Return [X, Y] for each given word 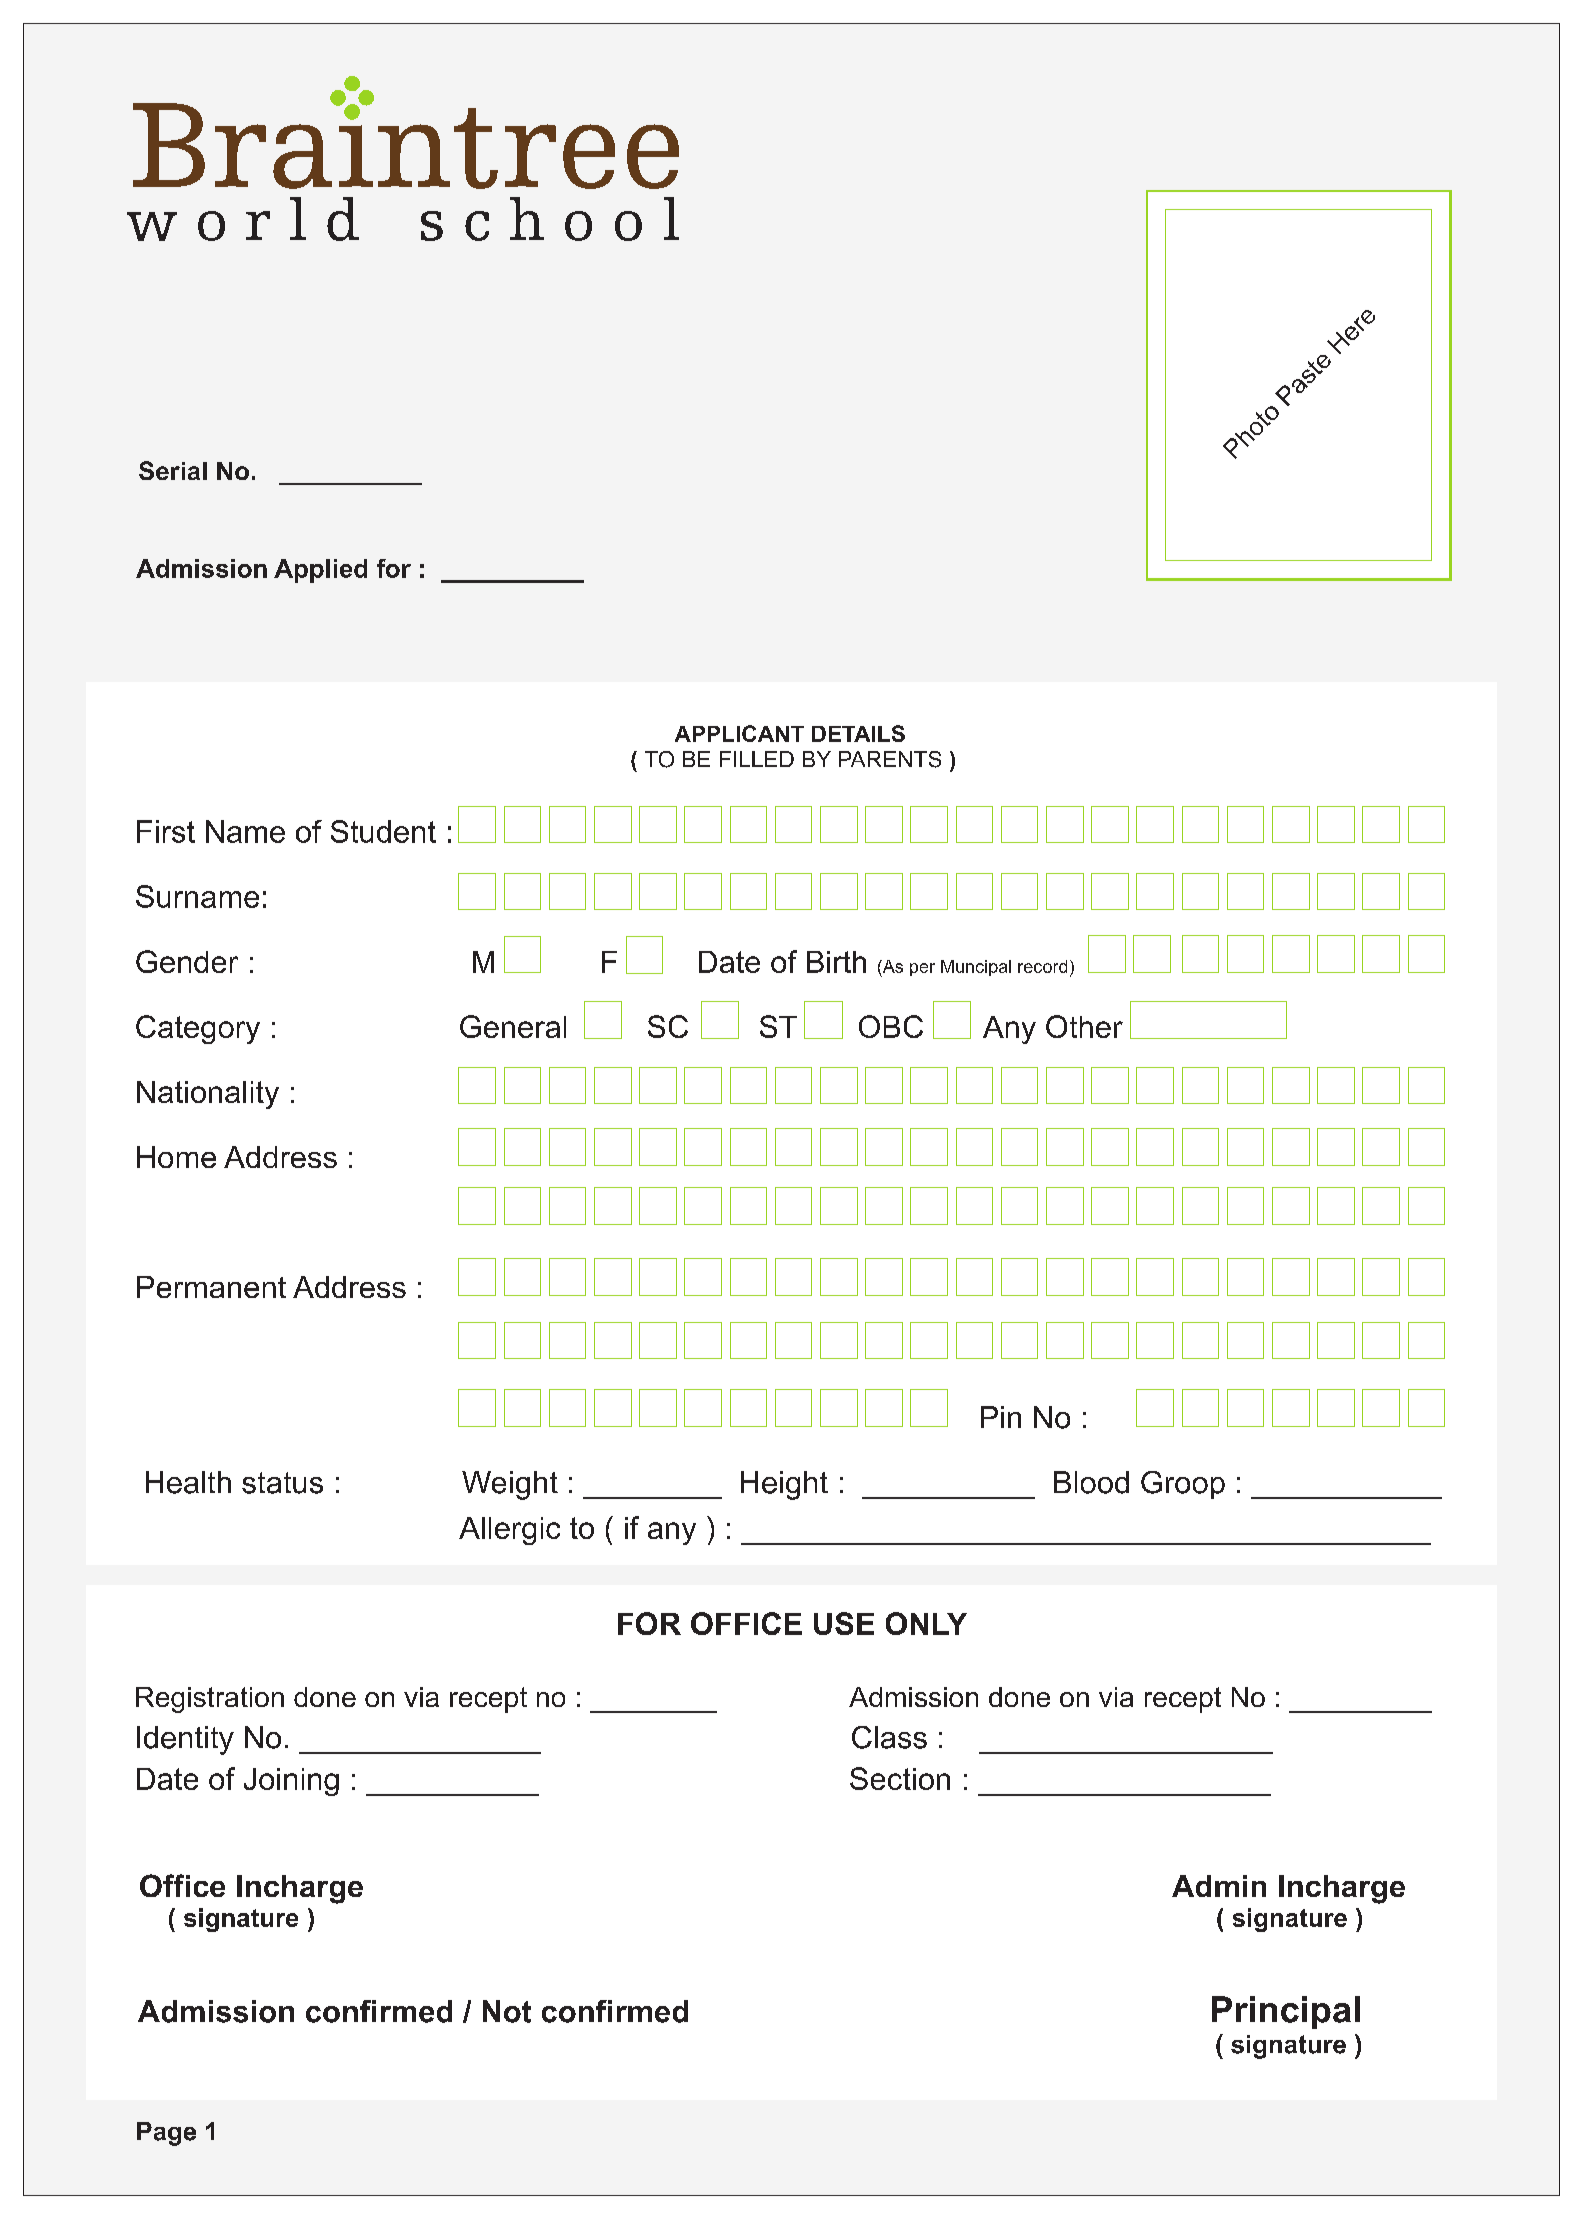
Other [1084, 1026]
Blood [1091, 1482]
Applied [320, 571]
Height [784, 1485]
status [282, 1483]
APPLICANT [739, 733]
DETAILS [858, 733]
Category [198, 1029]
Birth [836, 962]
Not [507, 2011]
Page [166, 2134]
